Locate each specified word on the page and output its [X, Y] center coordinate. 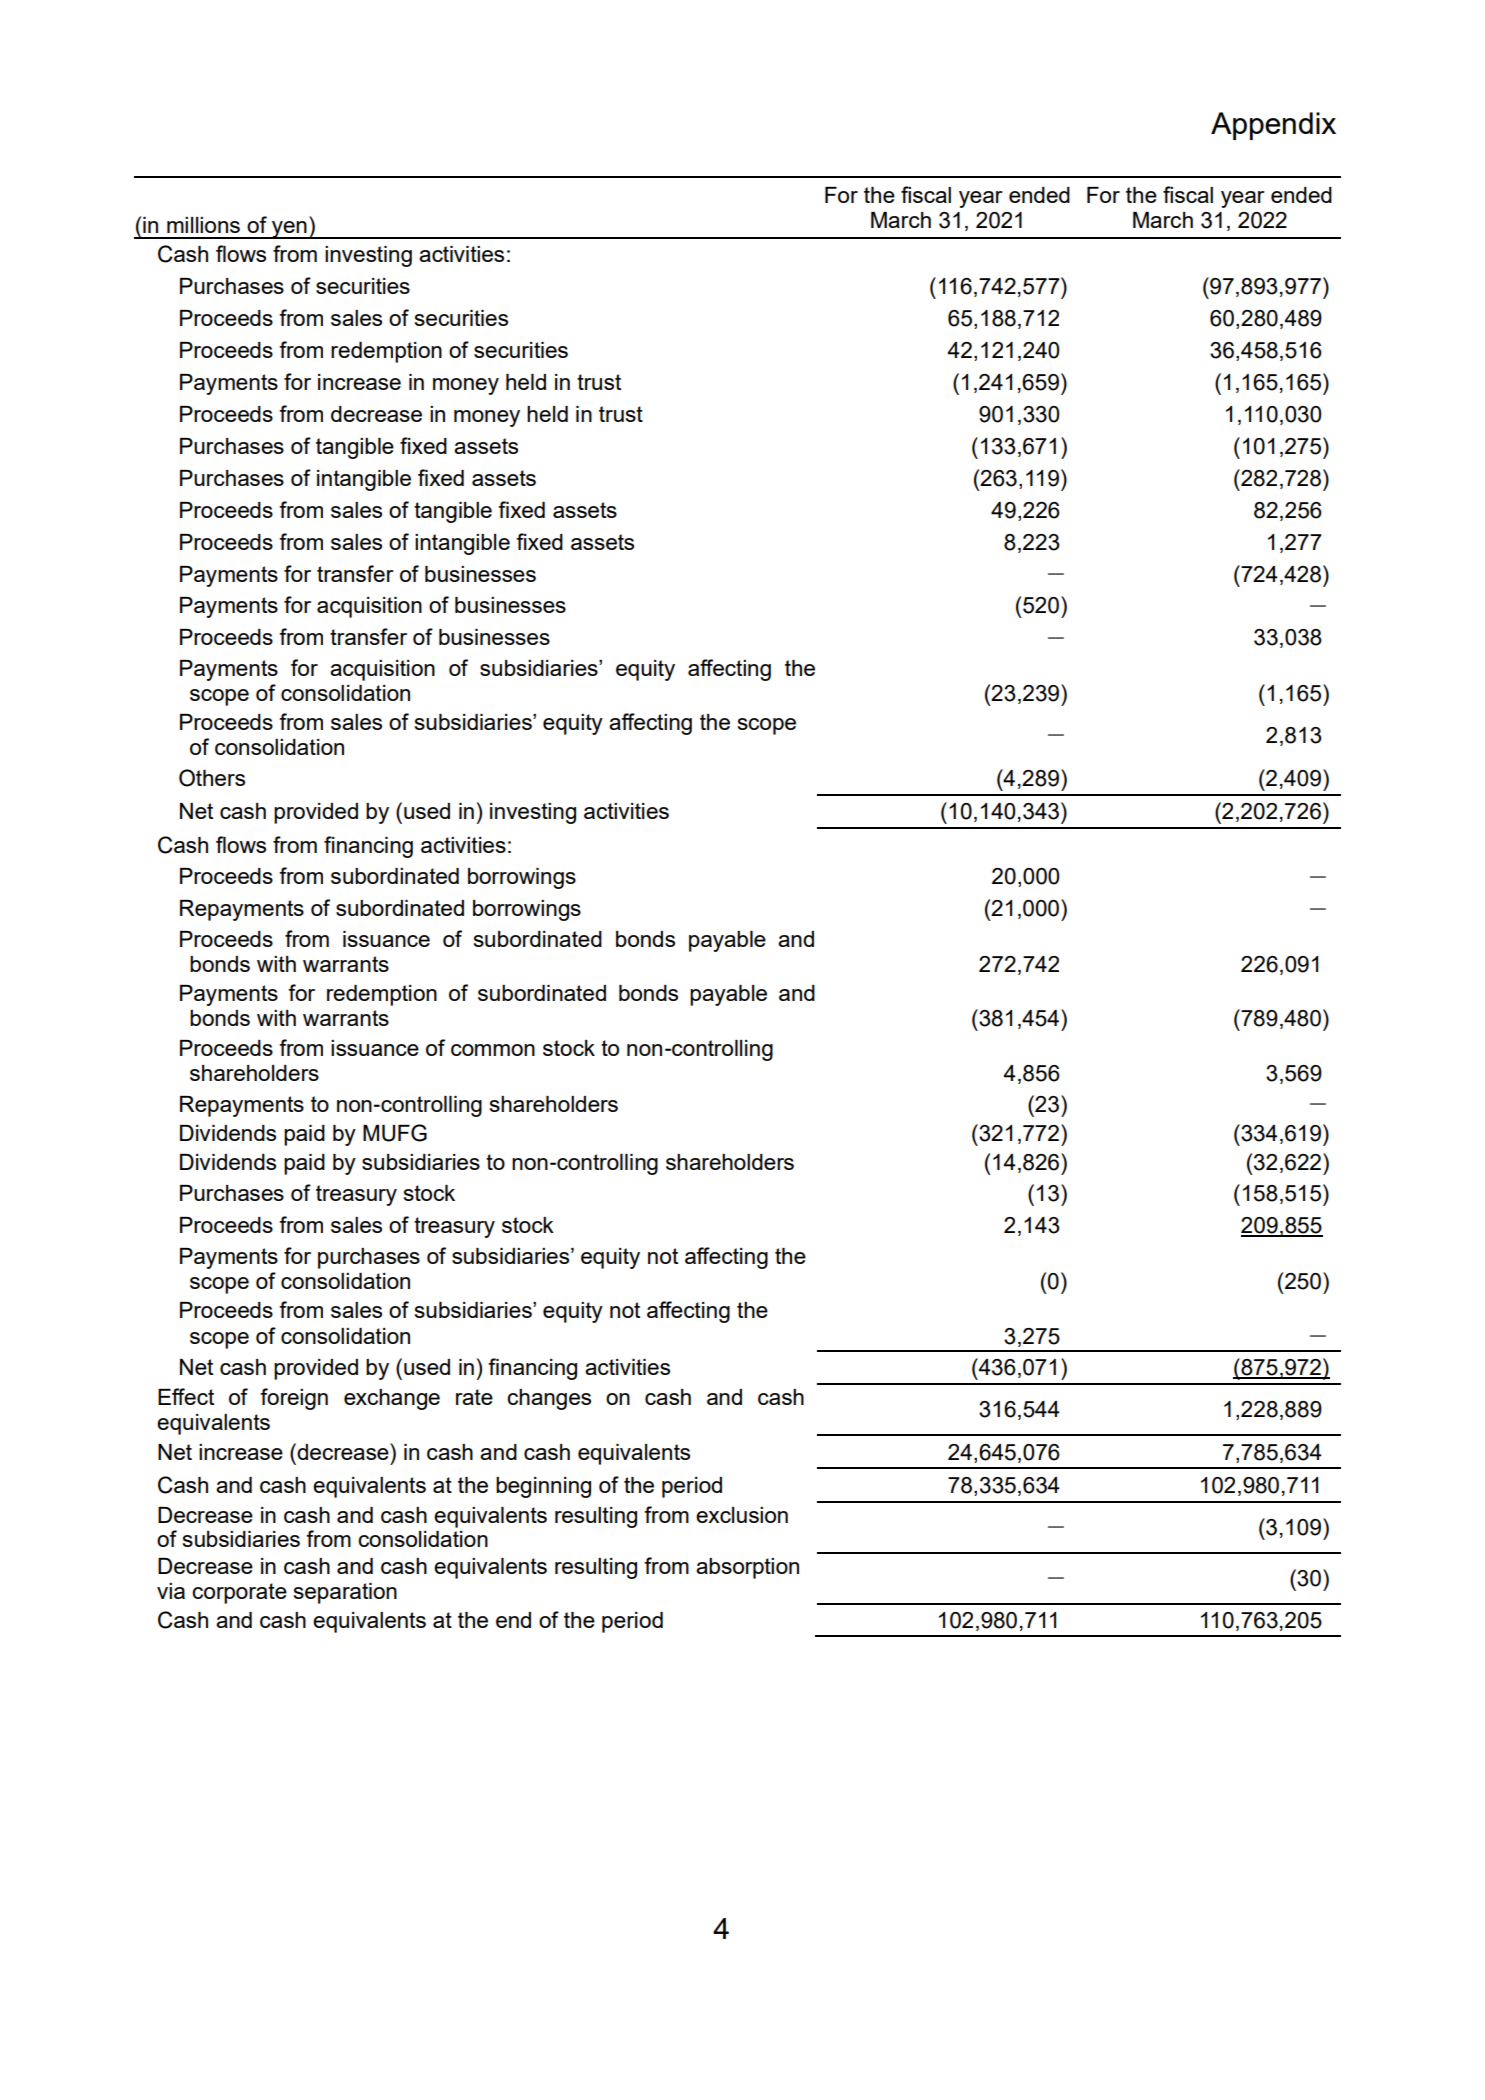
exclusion [742, 1515]
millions [203, 225]
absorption [747, 1568]
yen [289, 230]
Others [212, 778]
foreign [294, 1399]
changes [549, 1399]
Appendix [1273, 126]
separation [345, 1593]
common [493, 1050]
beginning [543, 1487]
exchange [392, 1399]
